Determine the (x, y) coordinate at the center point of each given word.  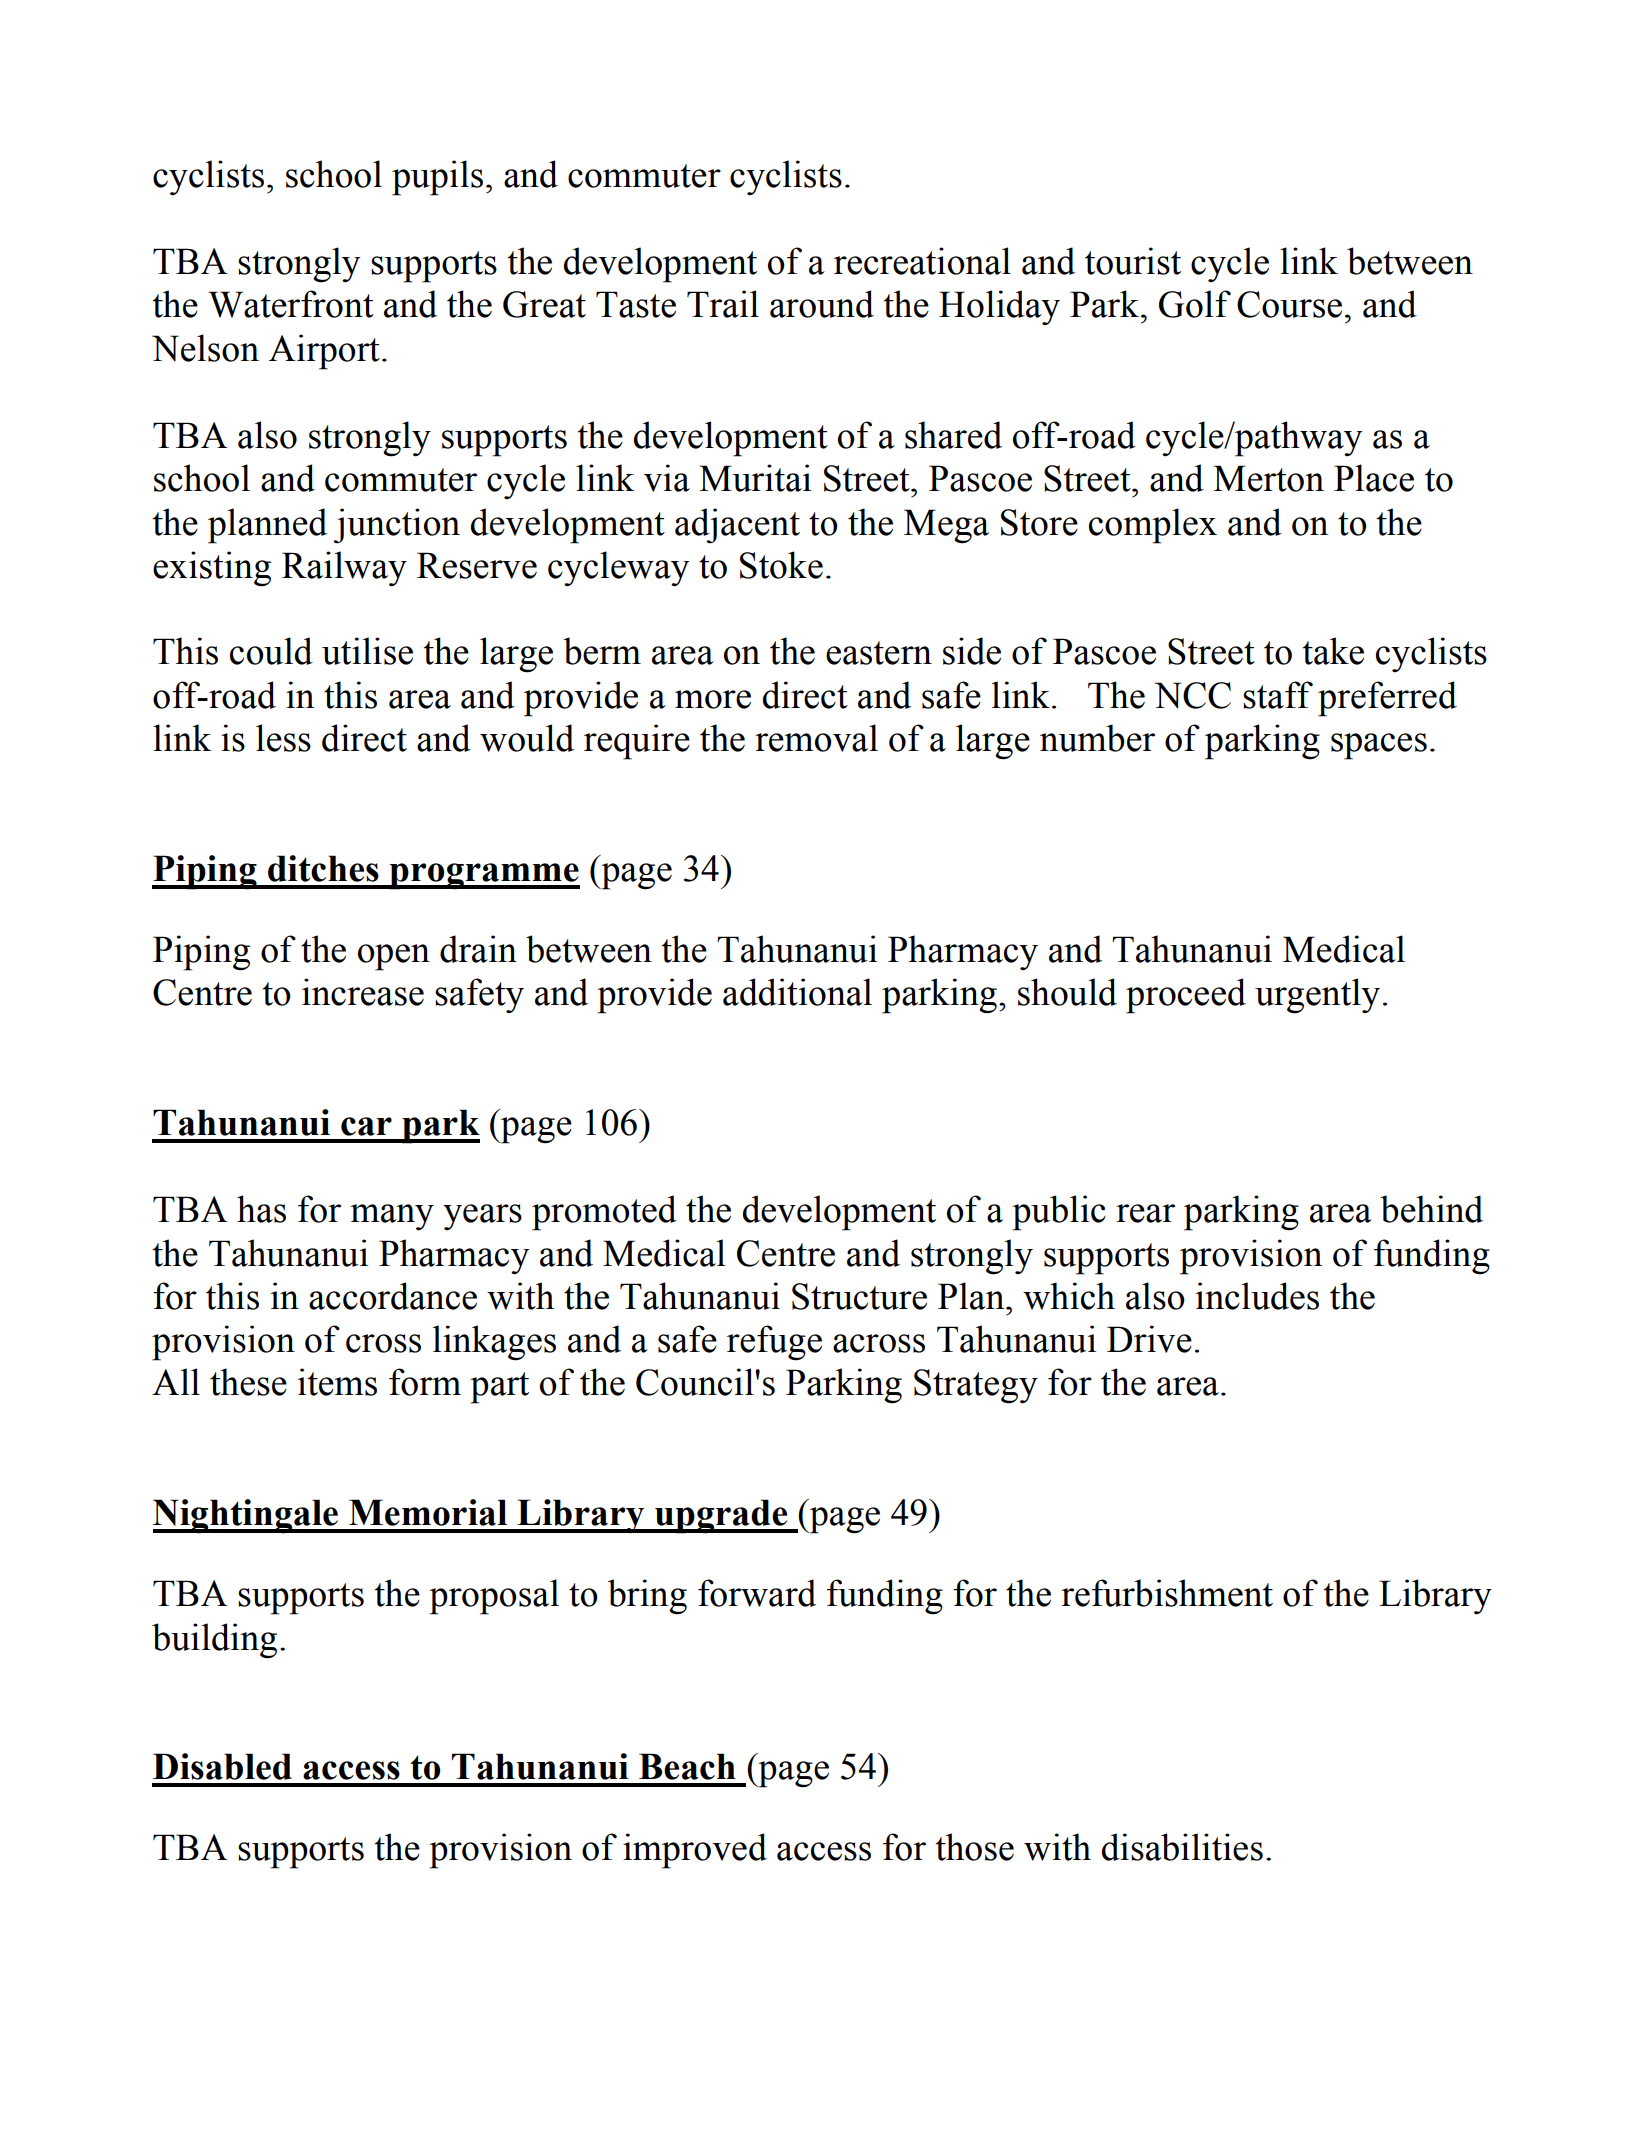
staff (1278, 695)
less (283, 738)
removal (816, 738)
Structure (859, 1296)
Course (1289, 304)
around (822, 304)
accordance (393, 1296)
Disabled (222, 1766)
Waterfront (291, 304)
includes (1257, 1296)
